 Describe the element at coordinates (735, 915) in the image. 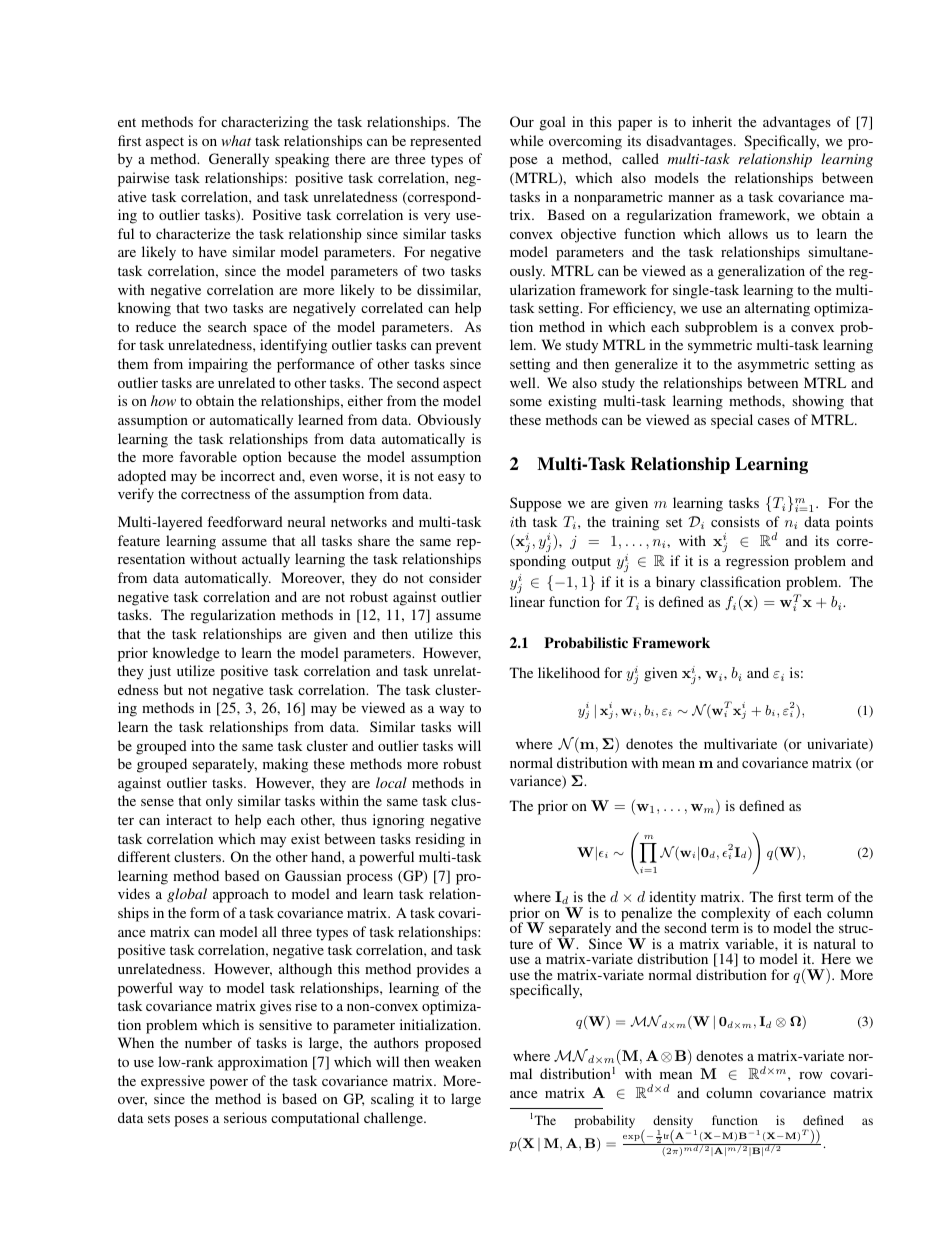

I see `complexity` at that location.
